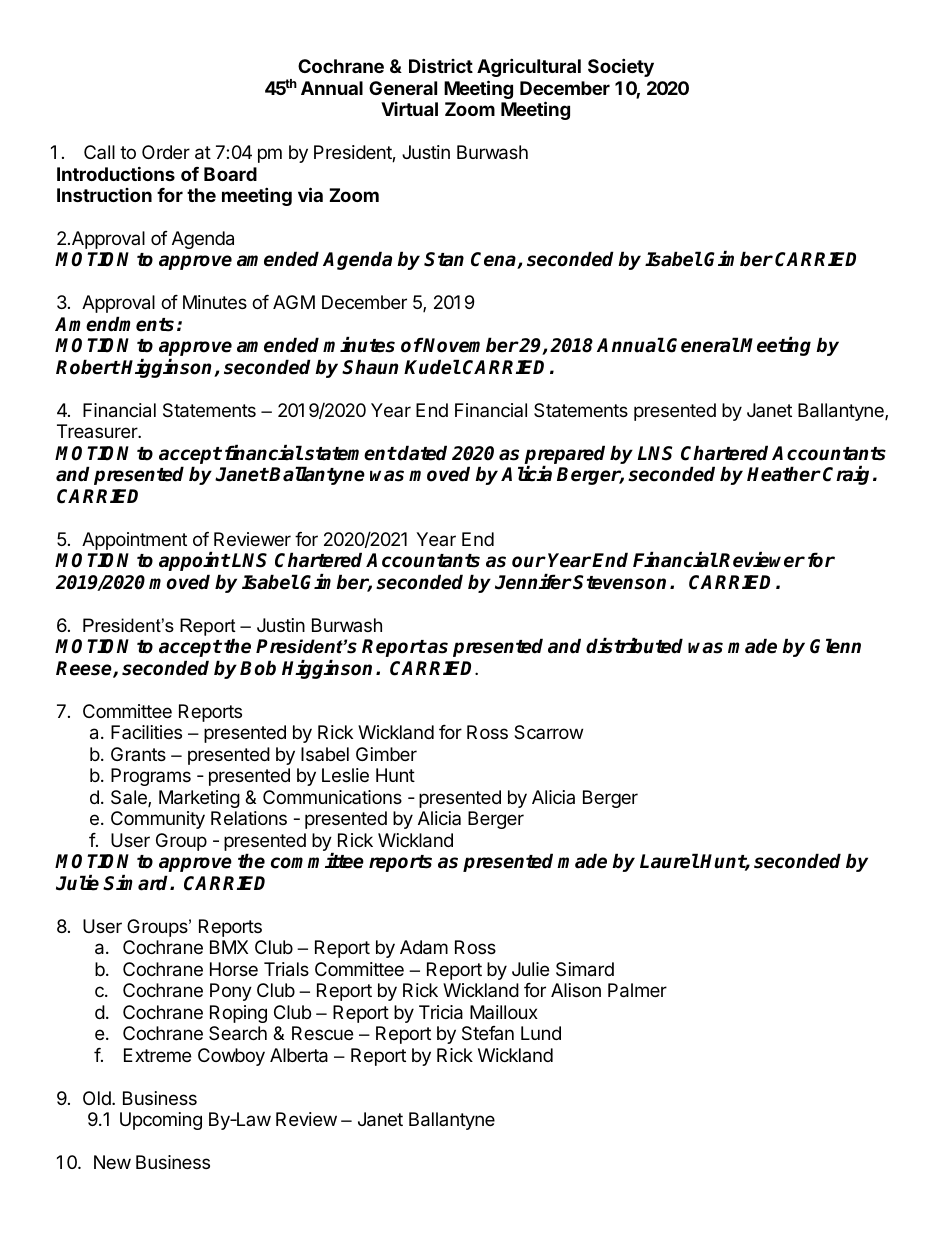 Image resolution: width=952 pixels, height=1233 pixels. What do you see at coordinates (166, 152) in the document?
I see `Order` at bounding box center [166, 152].
